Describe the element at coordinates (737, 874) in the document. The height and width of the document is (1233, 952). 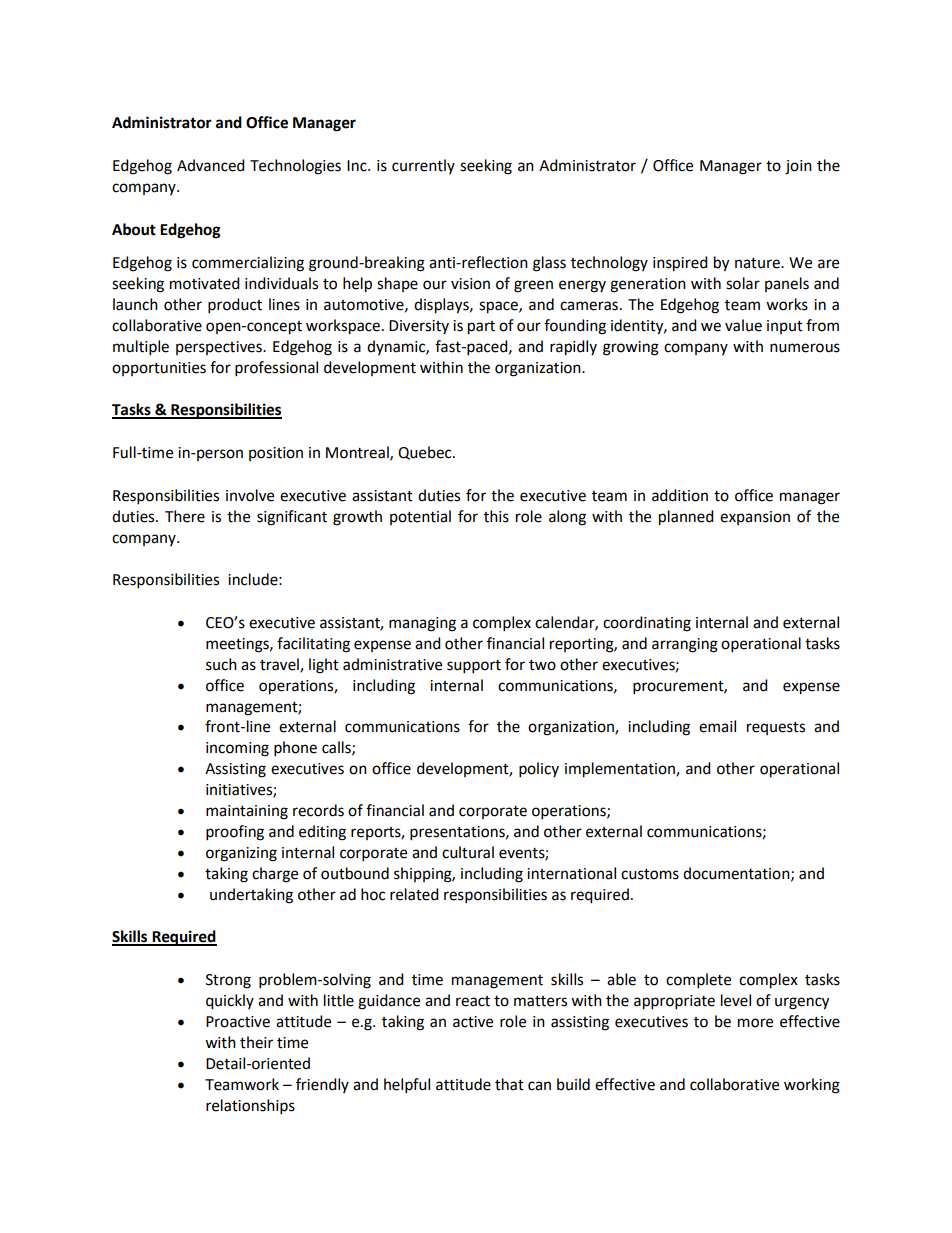
I see `documentation` at that location.
